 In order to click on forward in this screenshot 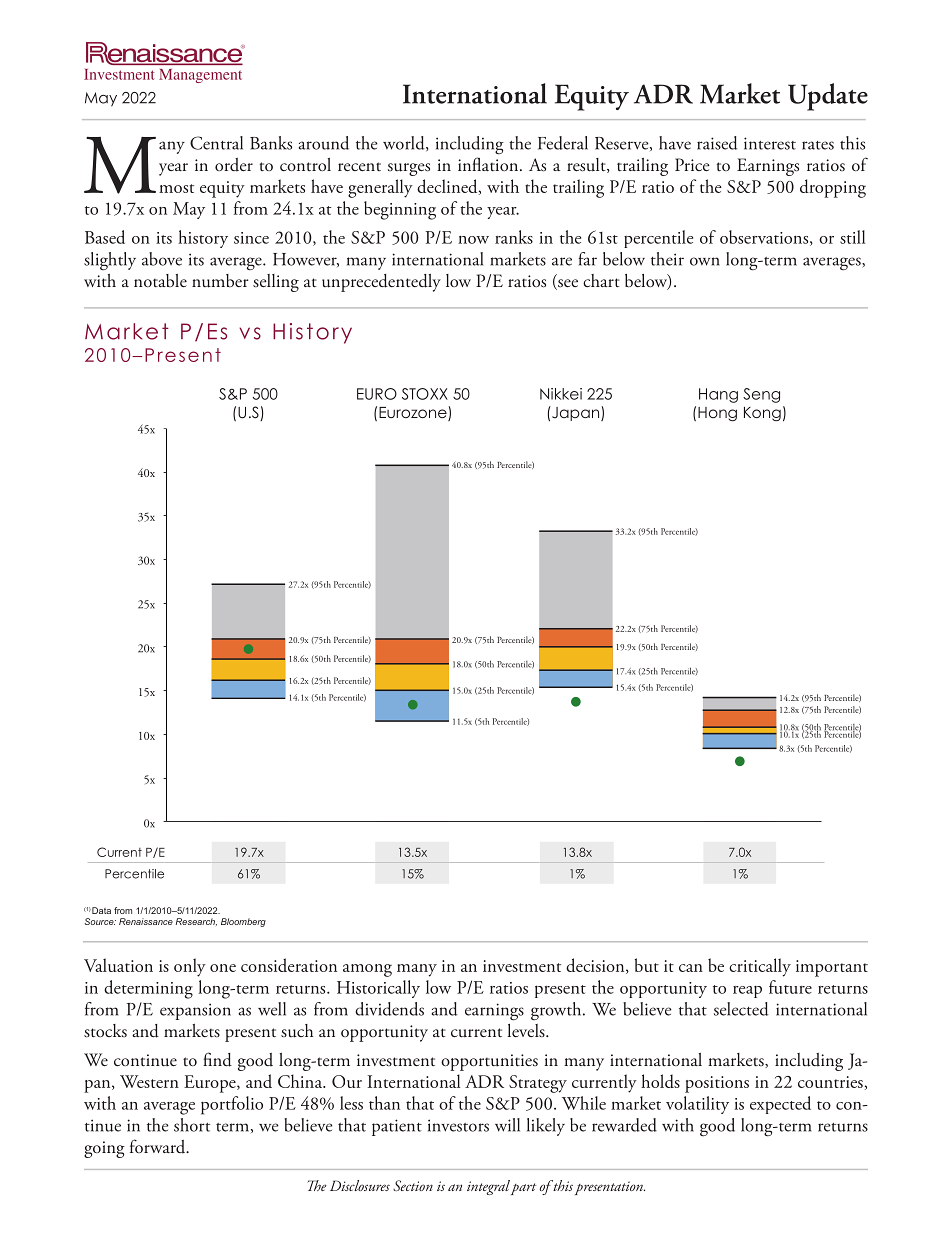, I will do `click(159, 1146)`.
